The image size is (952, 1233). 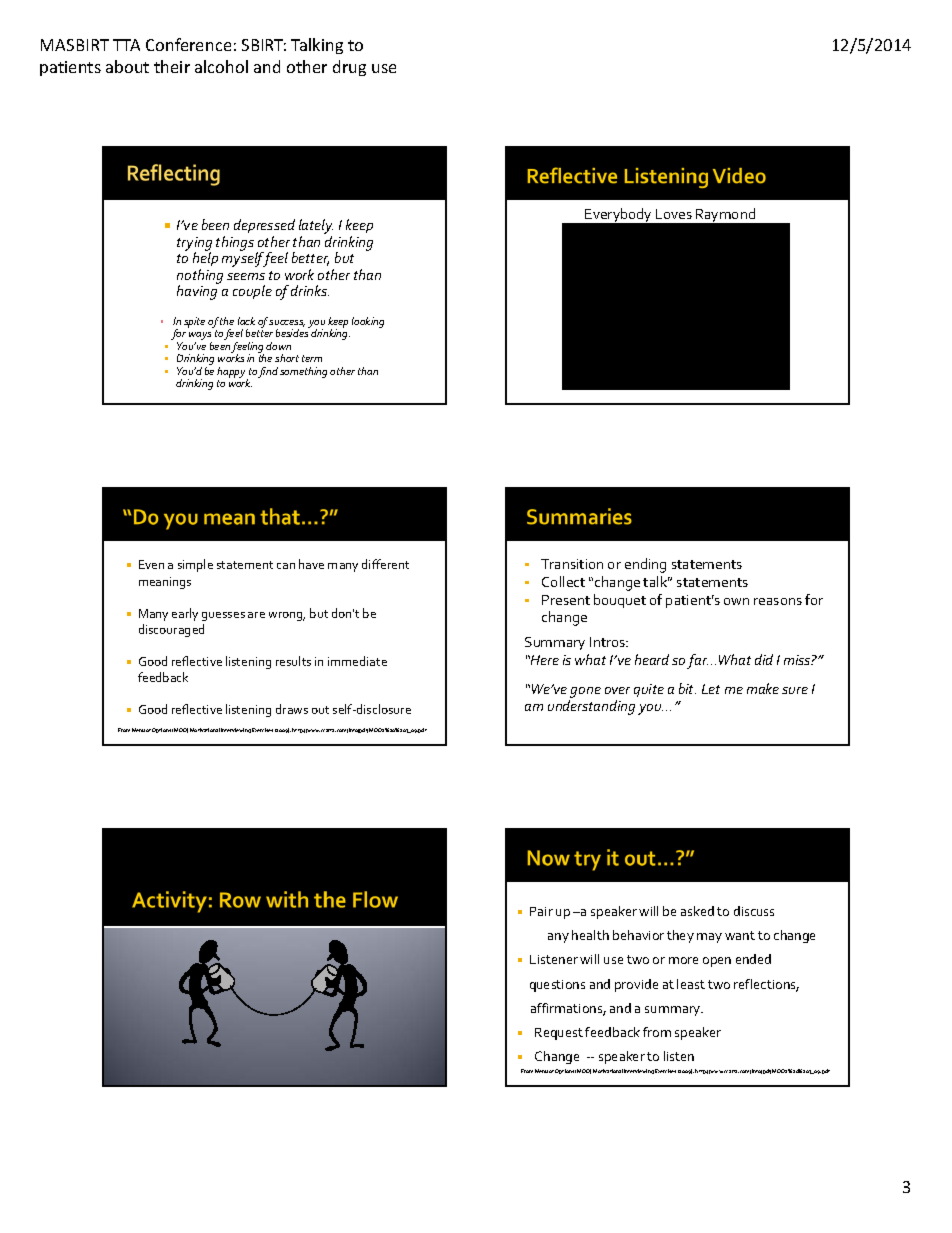 I want to click on drug, so click(x=349, y=68).
